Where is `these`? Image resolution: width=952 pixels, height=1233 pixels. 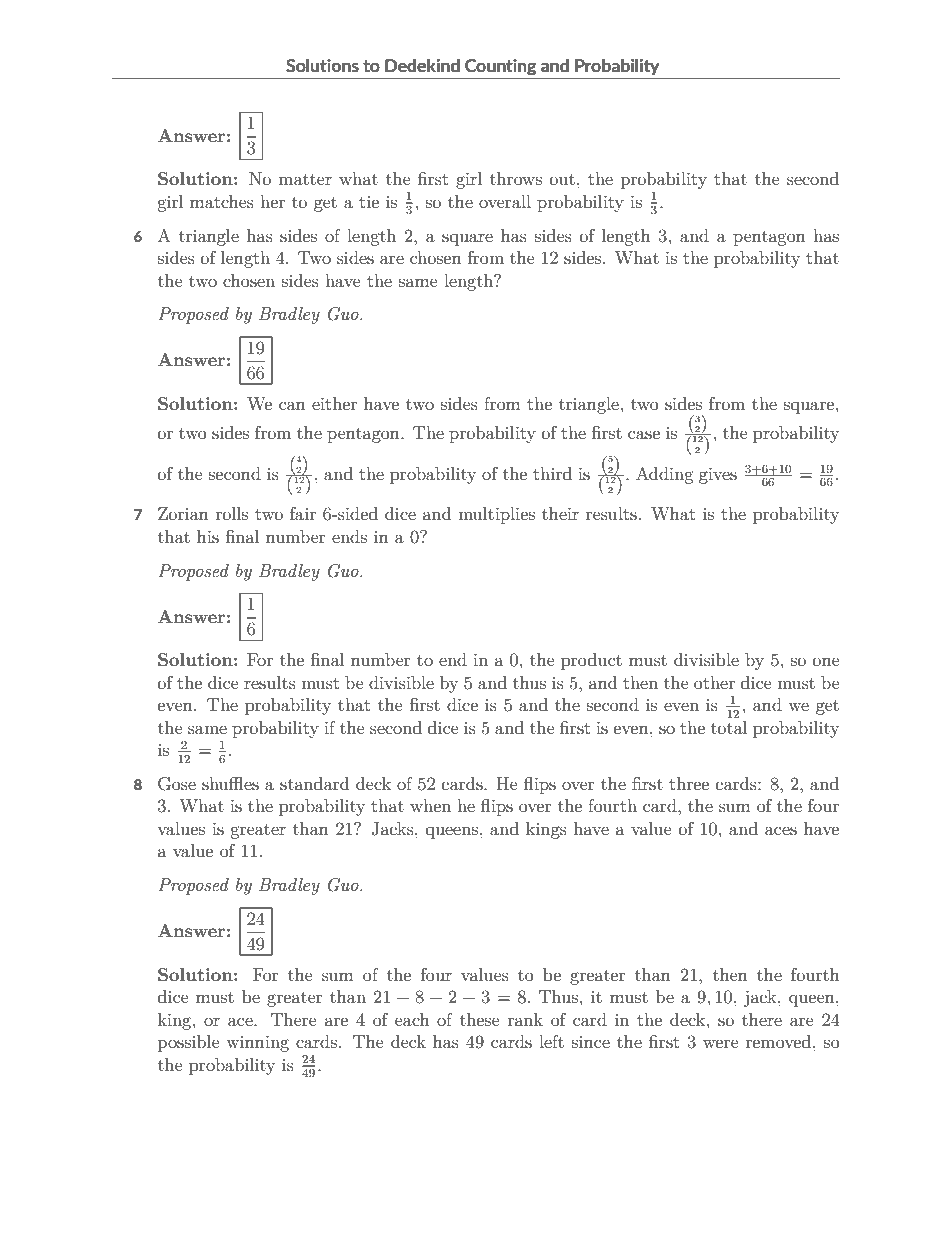 these is located at coordinates (480, 1019).
